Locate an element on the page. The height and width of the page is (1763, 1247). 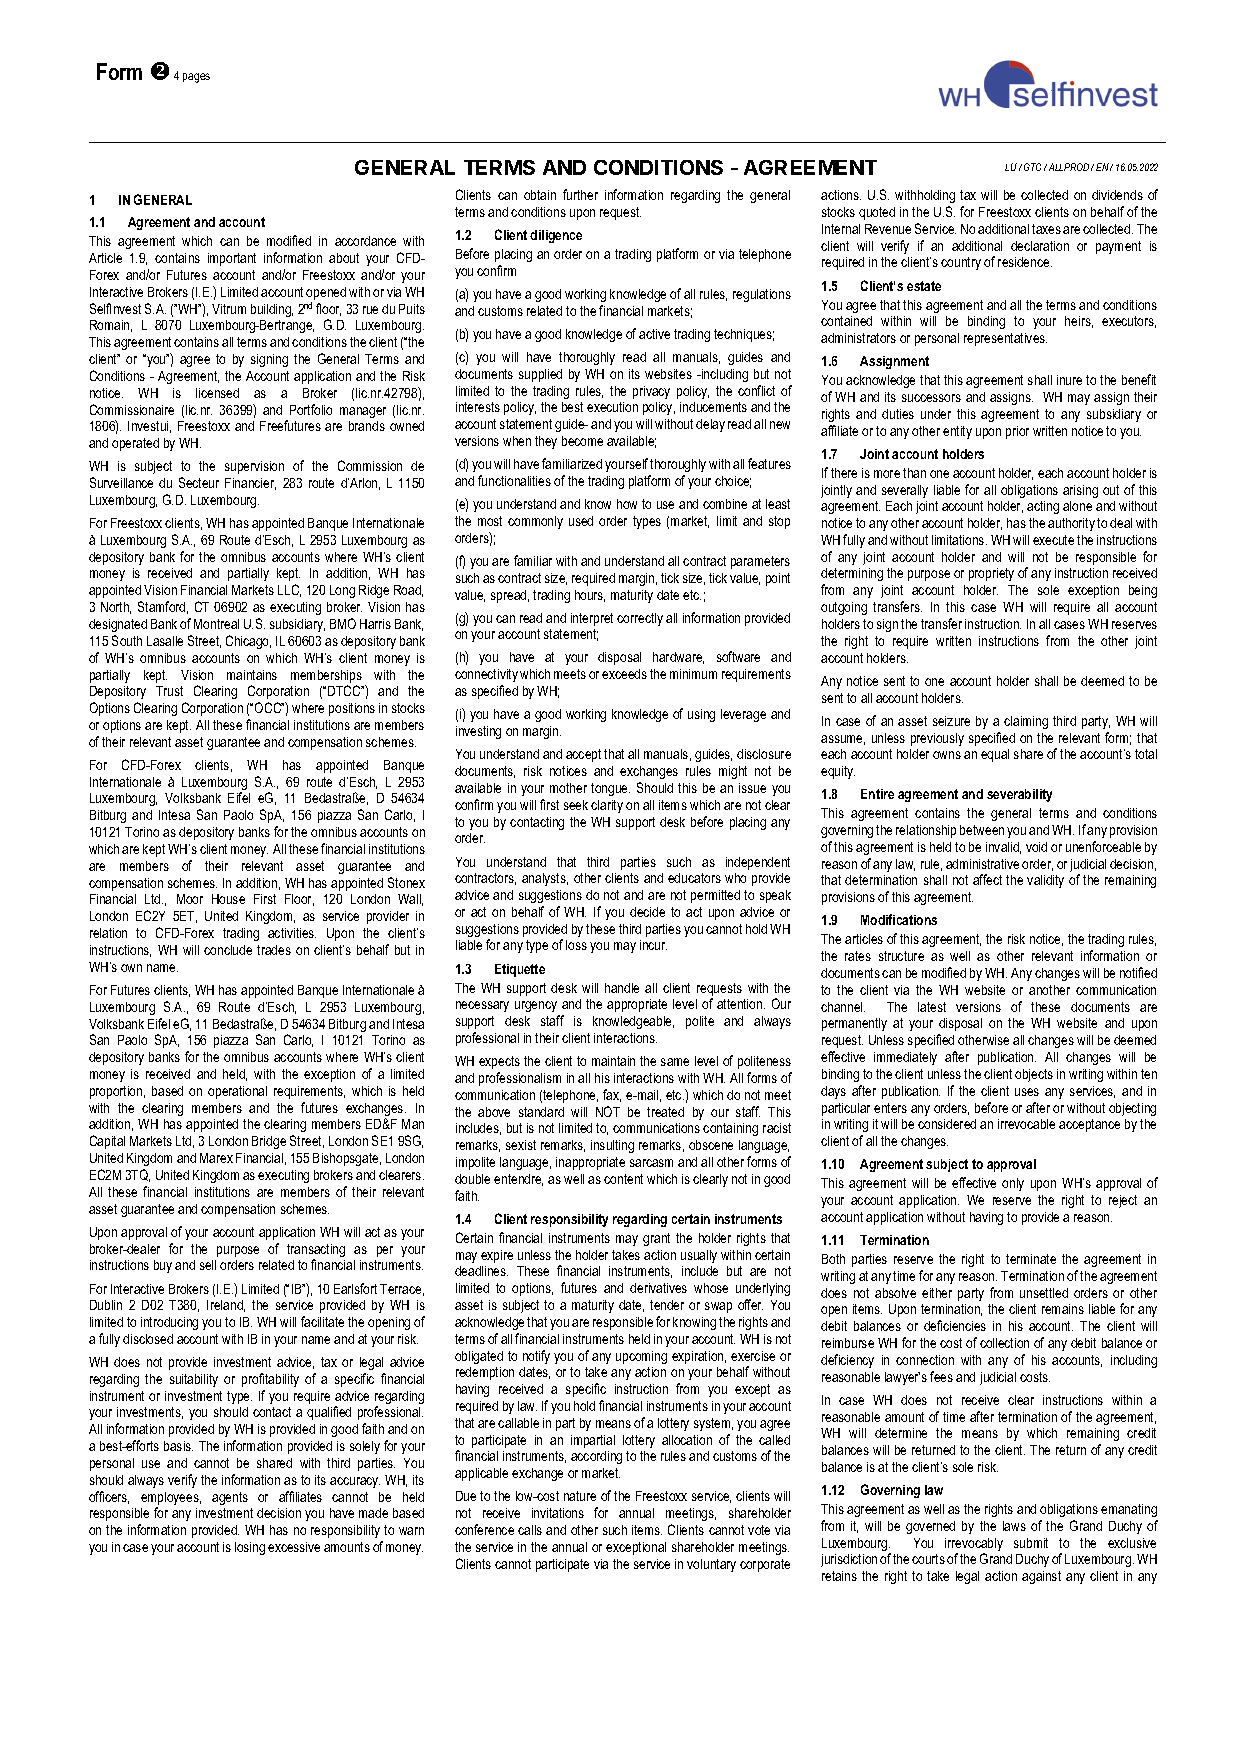
losing is located at coordinates (250, 1548).
